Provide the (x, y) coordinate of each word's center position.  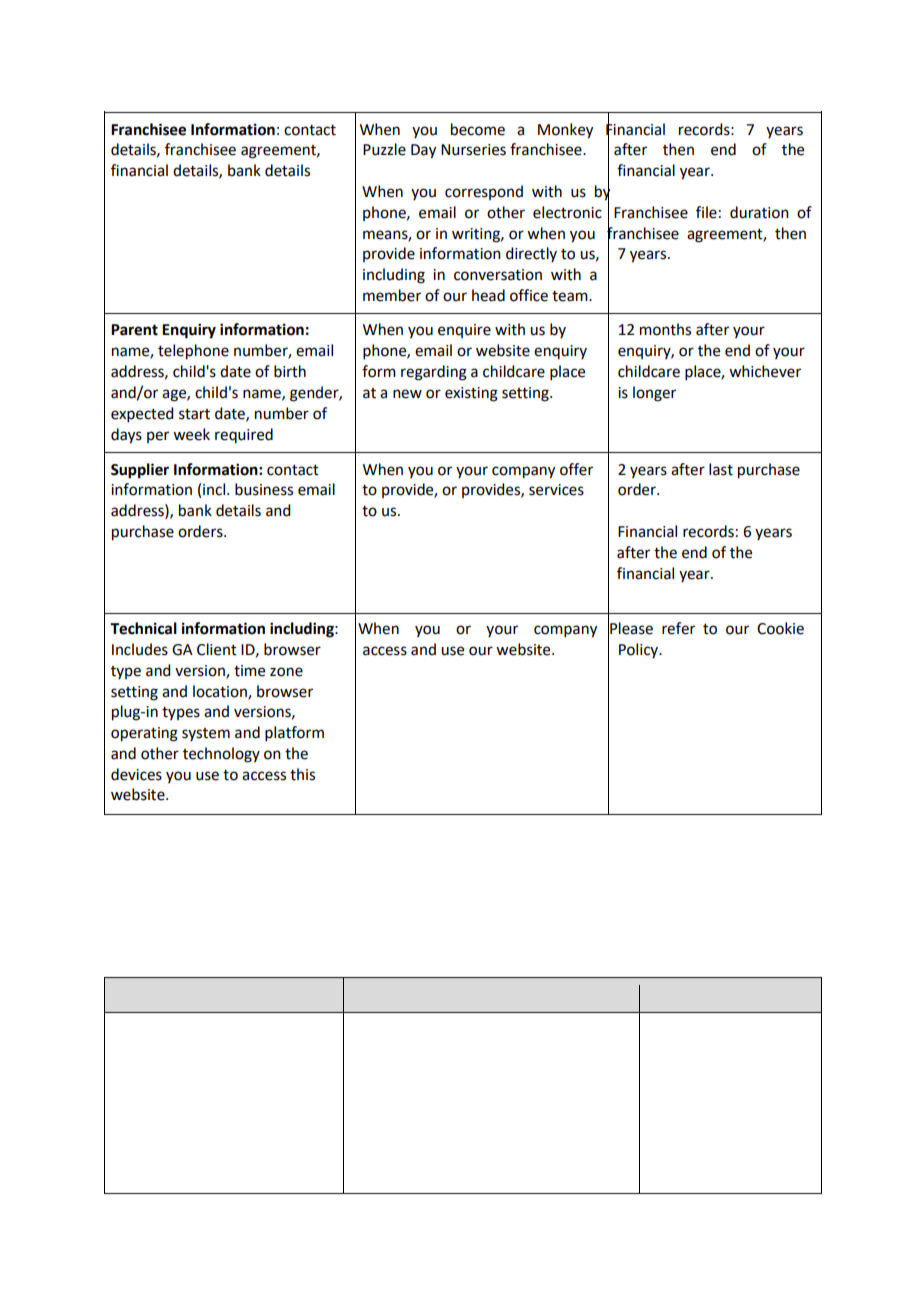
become (478, 129)
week (191, 434)
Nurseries (473, 150)
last (721, 469)
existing (471, 394)
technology (221, 755)
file (706, 212)
